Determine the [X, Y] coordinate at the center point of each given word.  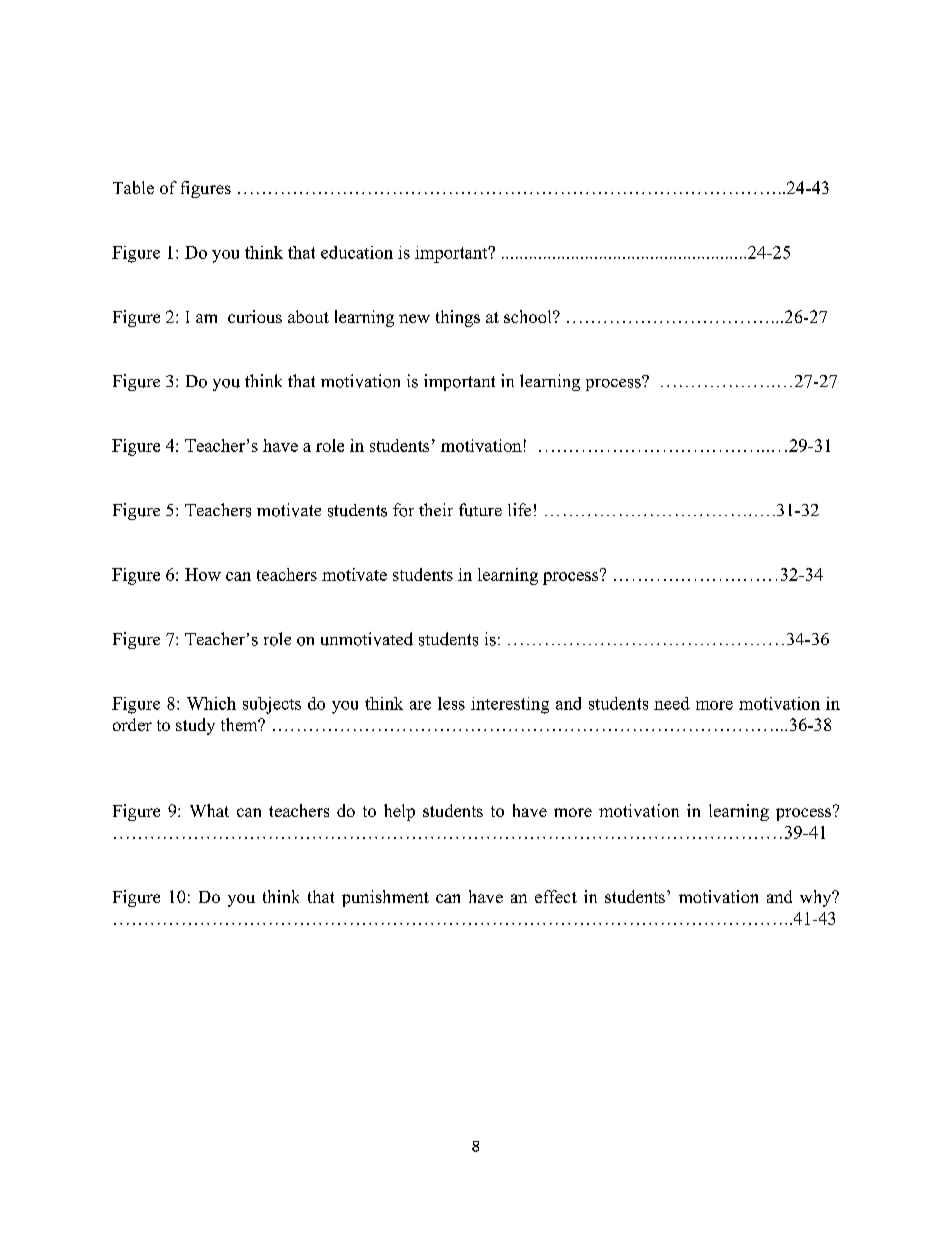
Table [133, 187]
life [519, 509]
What [209, 810]
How [203, 574]
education [357, 252]
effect [556, 896]
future [480, 510]
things [458, 318]
